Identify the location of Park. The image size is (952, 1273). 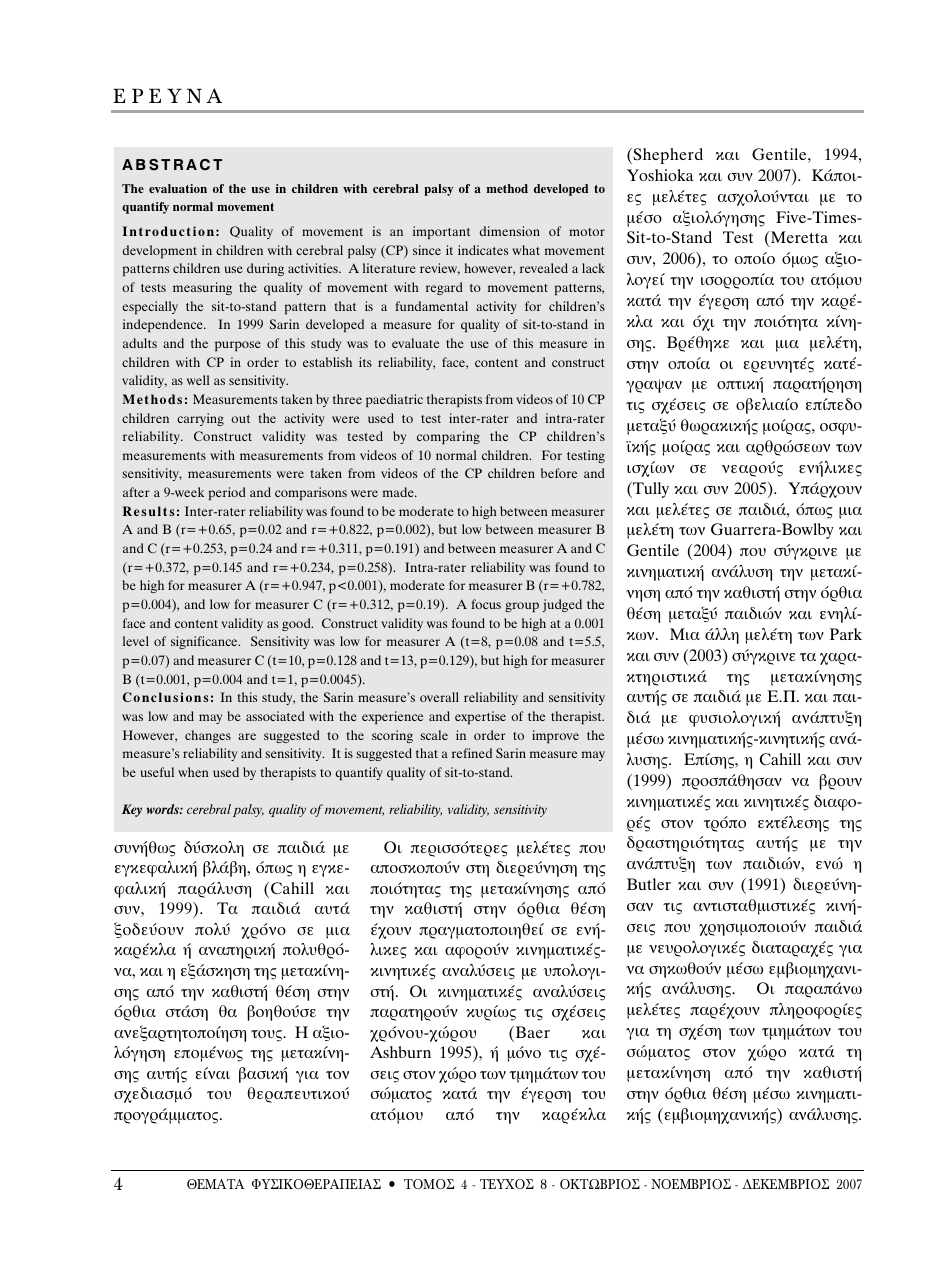
(846, 634).
